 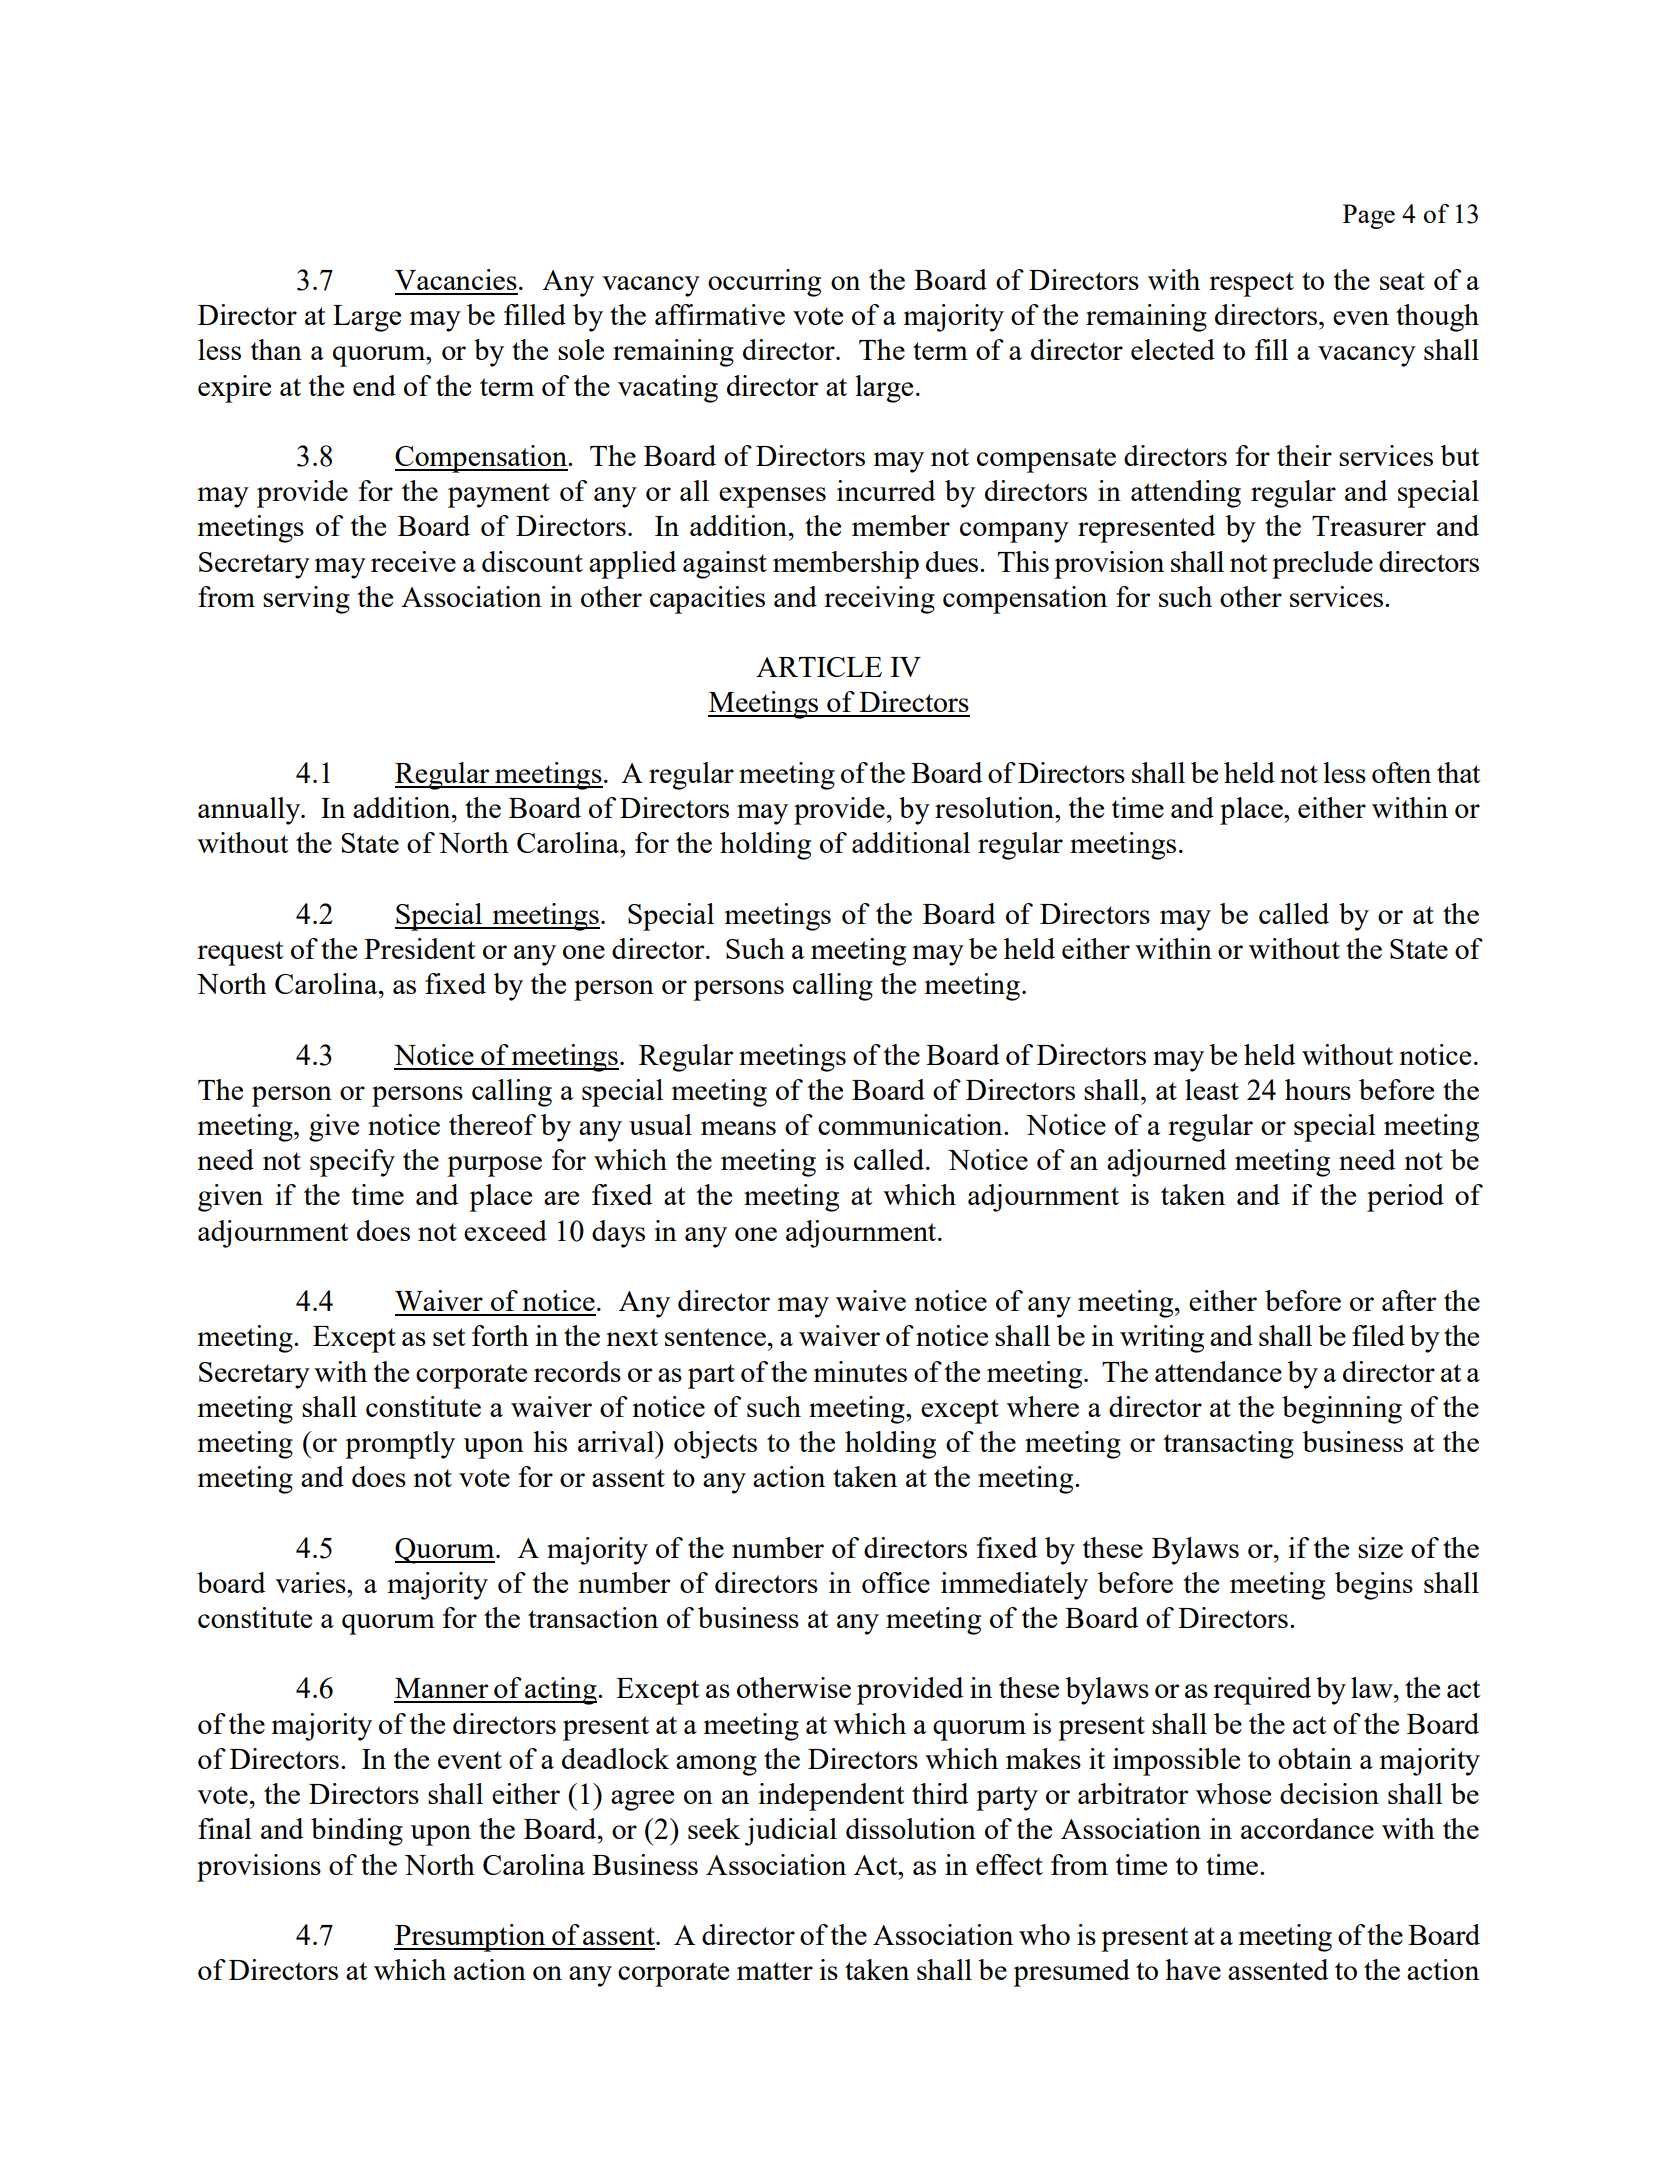 I want to click on office, so click(x=896, y=1582).
